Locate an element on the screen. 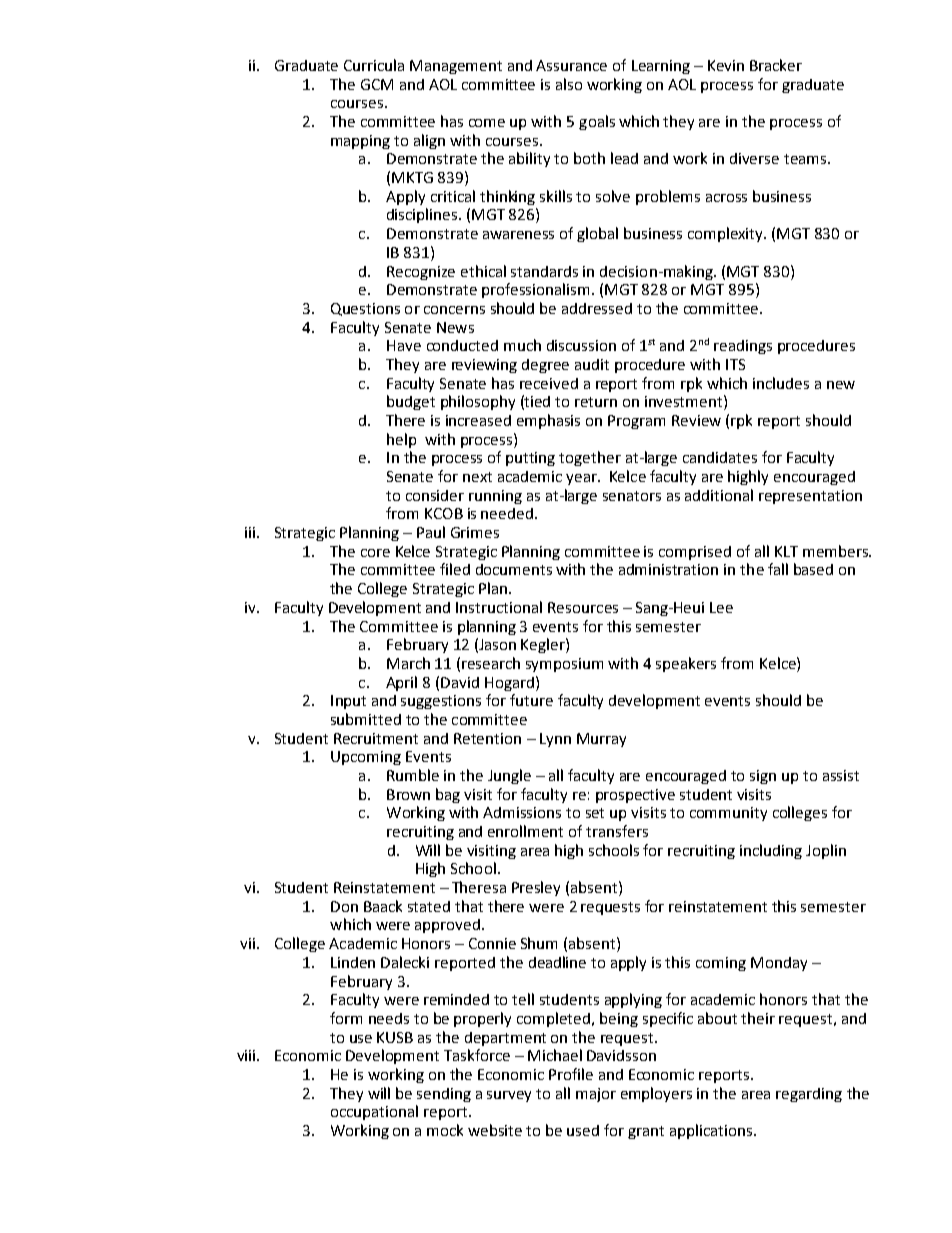  occupational is located at coordinates (374, 1112).
